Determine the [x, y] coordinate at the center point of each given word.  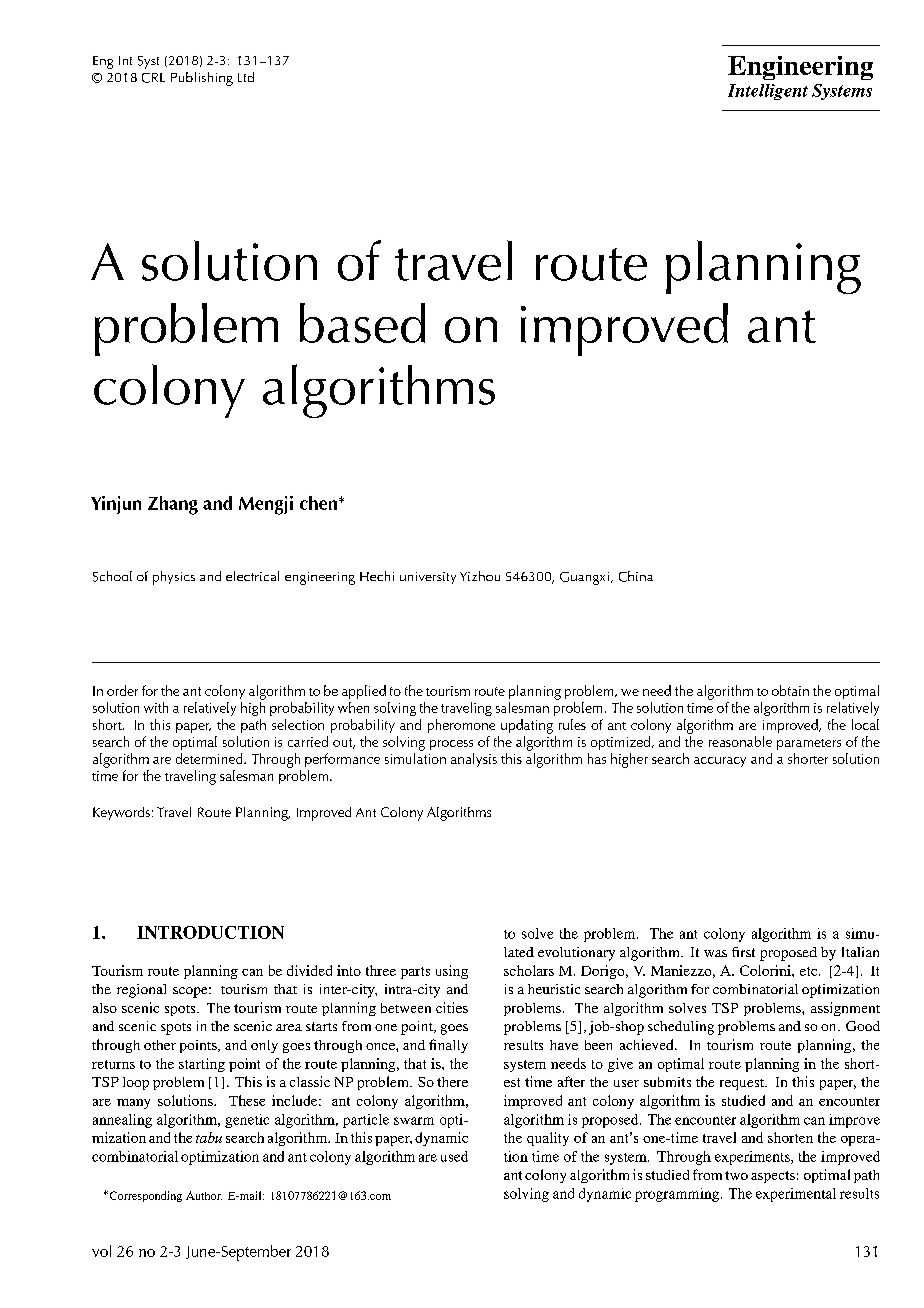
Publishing [202, 79]
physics [174, 578]
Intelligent [768, 92]
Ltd [246, 77]
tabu [209, 1137]
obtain [790, 690]
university [428, 578]
